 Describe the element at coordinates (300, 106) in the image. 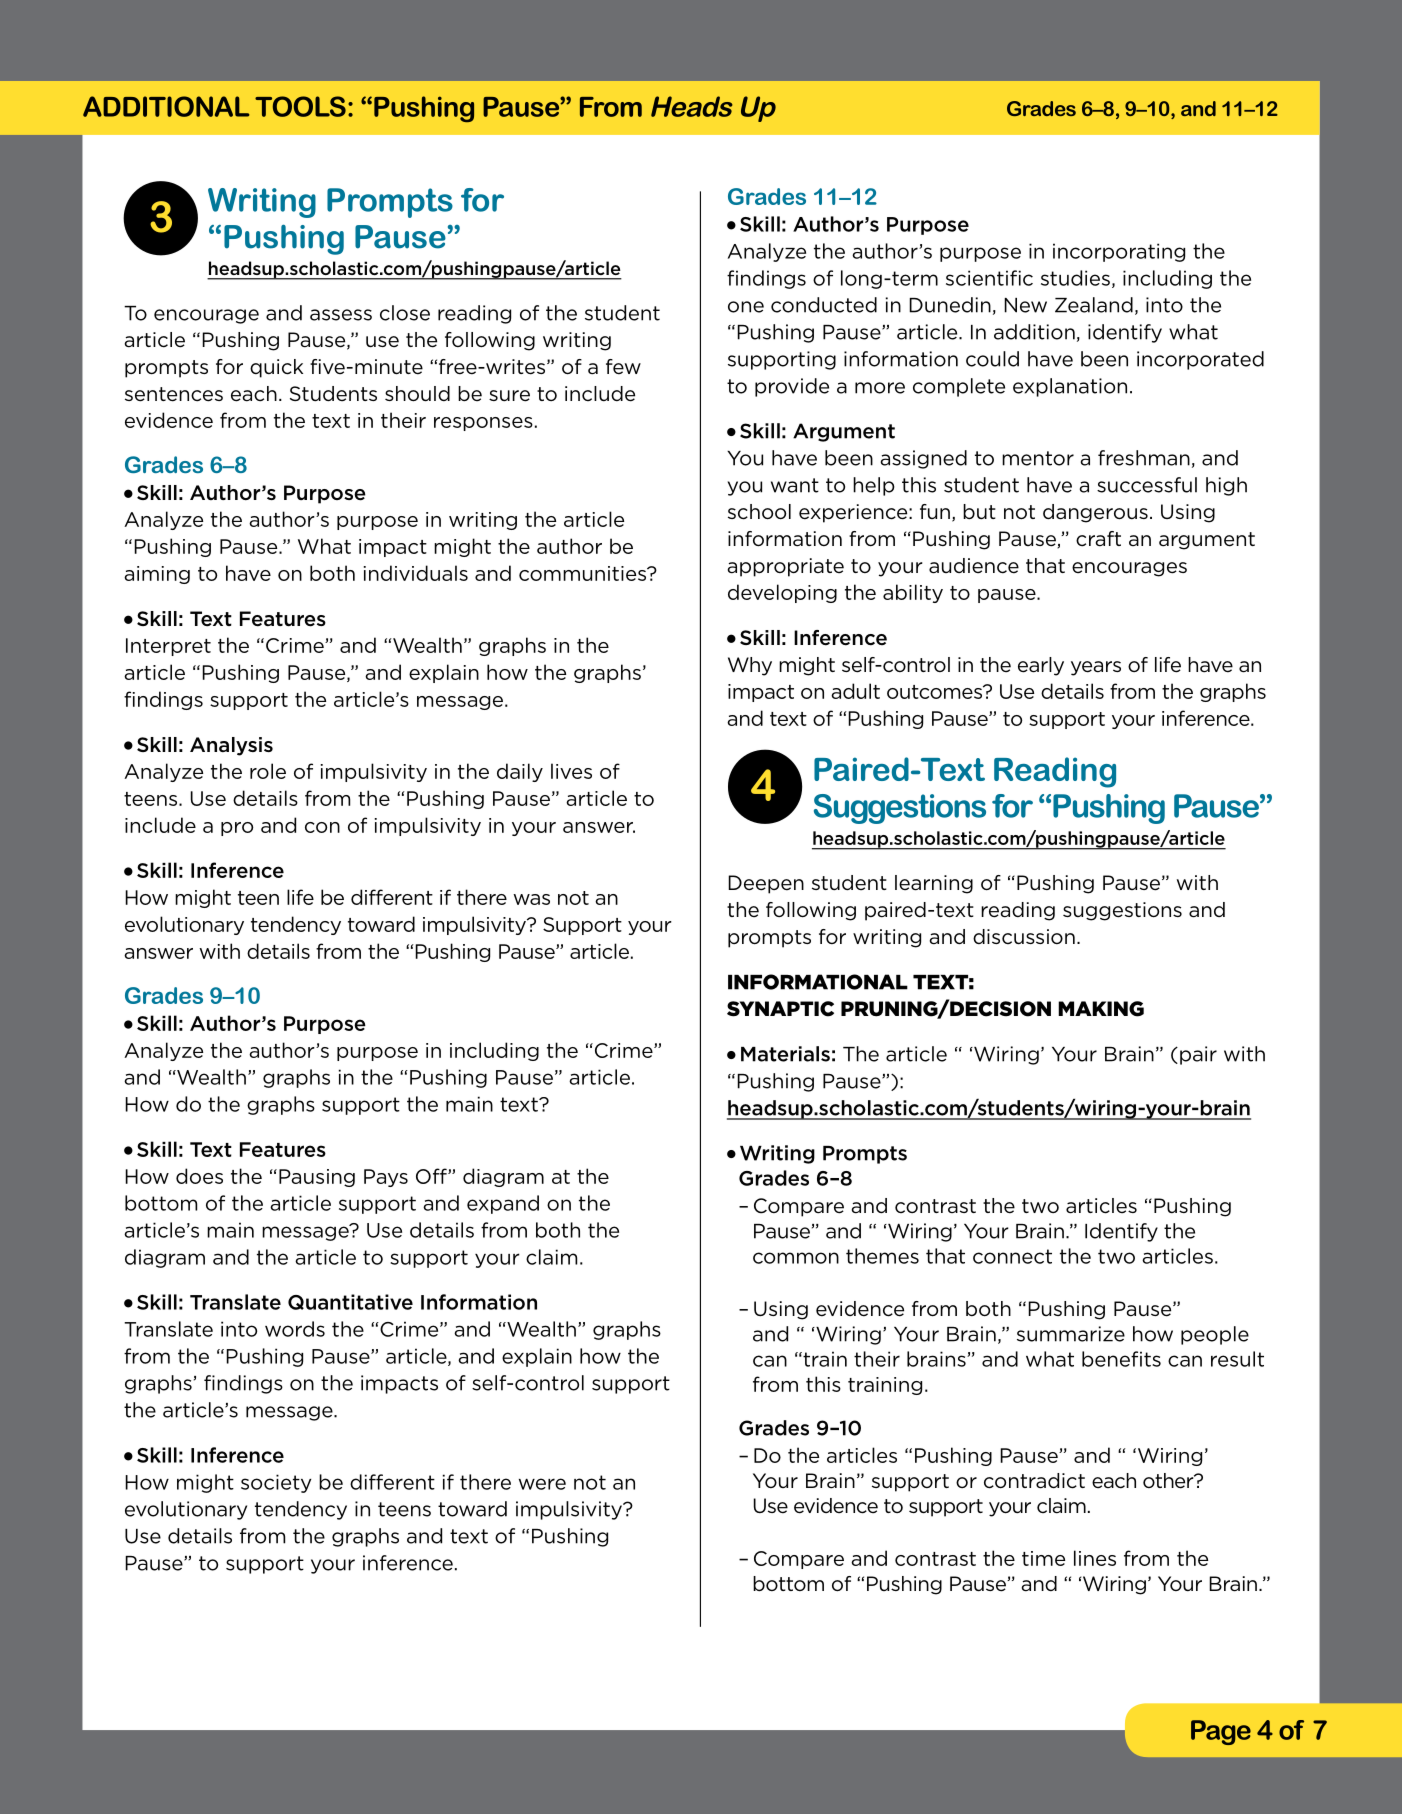

I see `TOOLS` at that location.
